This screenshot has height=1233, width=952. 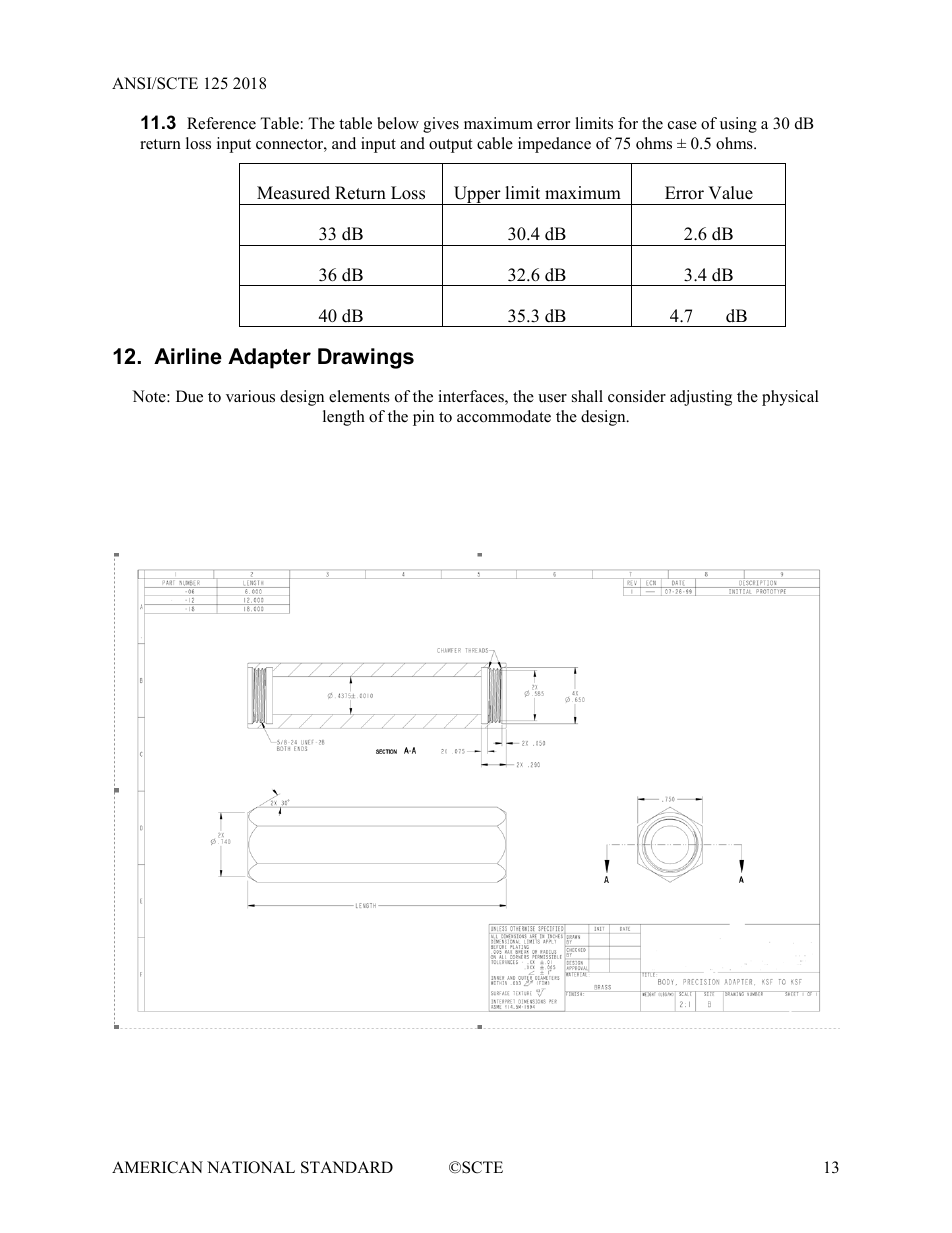 What do you see at coordinates (251, 1167) in the screenshot?
I see `NATIONAL` at bounding box center [251, 1167].
